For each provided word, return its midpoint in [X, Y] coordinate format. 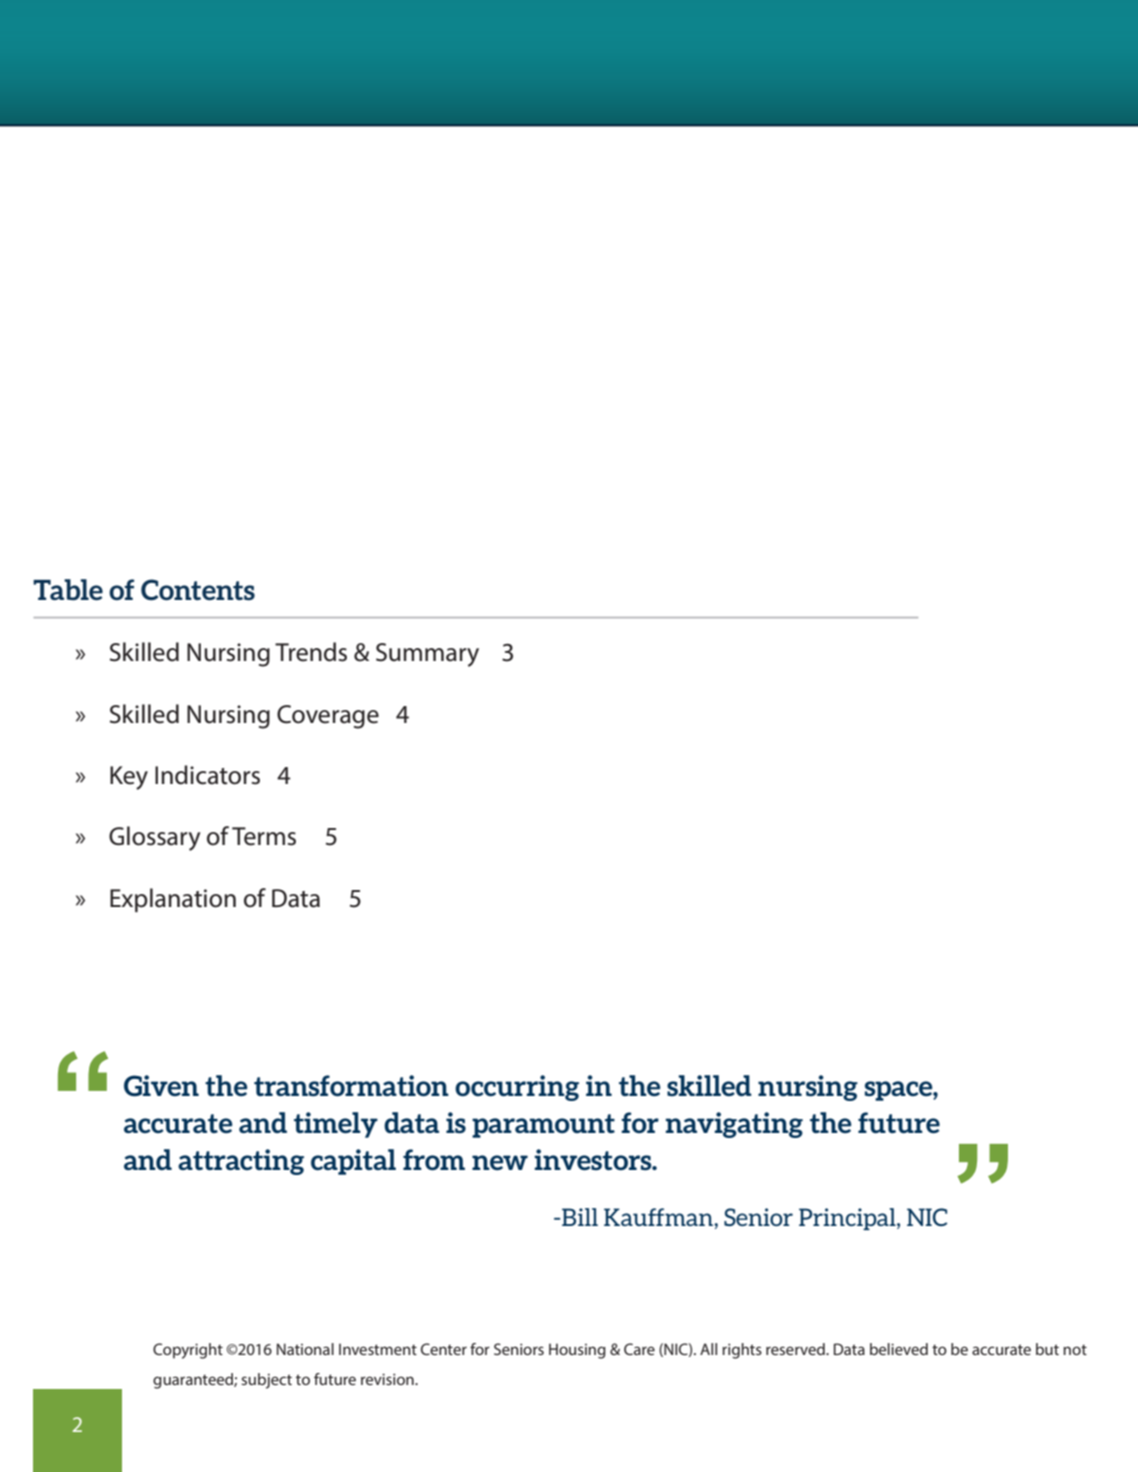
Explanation [173, 900]
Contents [198, 589]
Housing [577, 1351]
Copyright [188, 1351]
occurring [517, 1088]
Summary [427, 655]
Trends [311, 652]
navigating [734, 1125]
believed [899, 1349]
